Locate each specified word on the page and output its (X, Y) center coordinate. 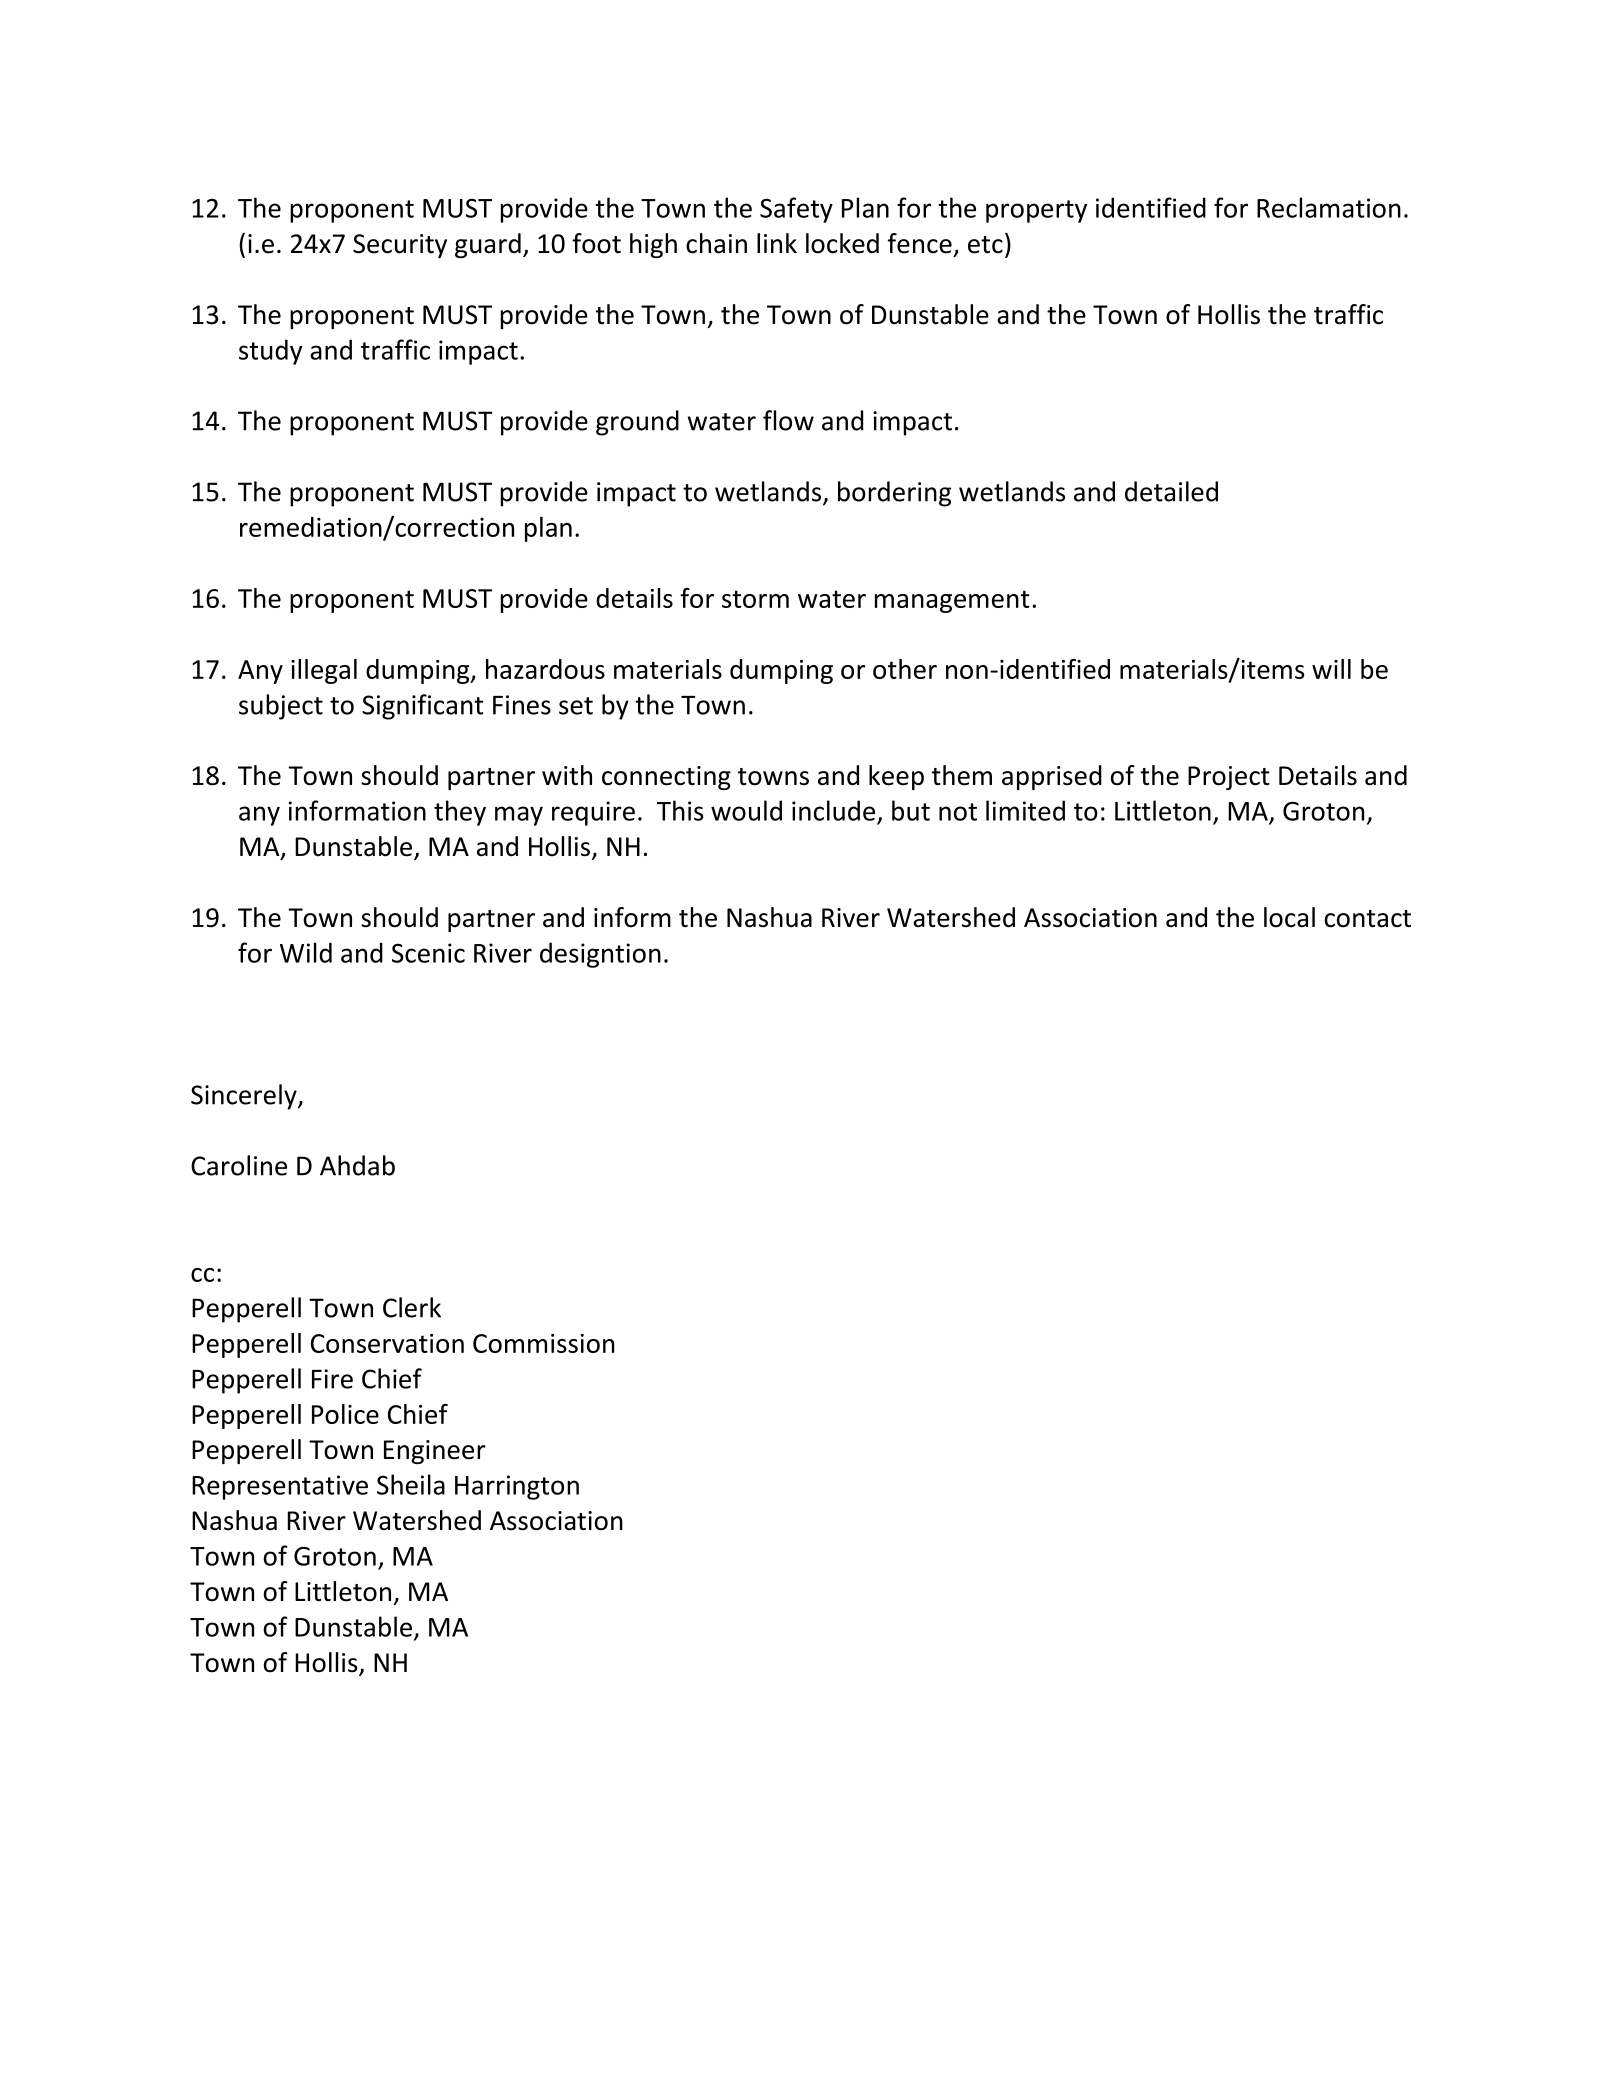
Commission (544, 1343)
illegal (324, 671)
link (777, 243)
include (833, 810)
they (460, 813)
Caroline (239, 1165)
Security (400, 246)
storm (755, 599)
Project (1229, 778)
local (1289, 917)
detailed (1171, 491)
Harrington (517, 1487)
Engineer (435, 1452)
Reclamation (1329, 207)
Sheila (411, 1484)
